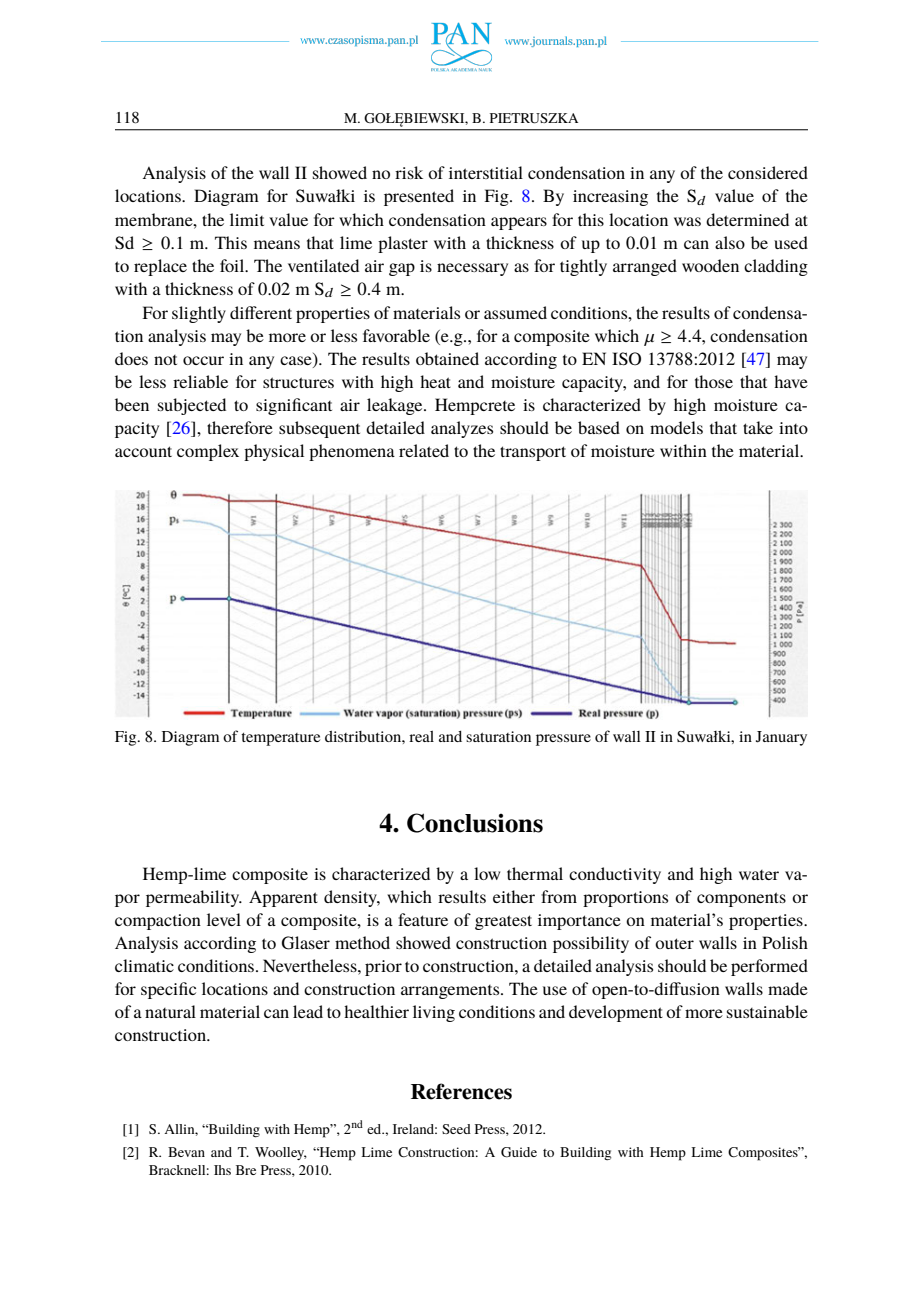  Describe the element at coordinates (687, 221) in the screenshot. I see `was` at that location.
